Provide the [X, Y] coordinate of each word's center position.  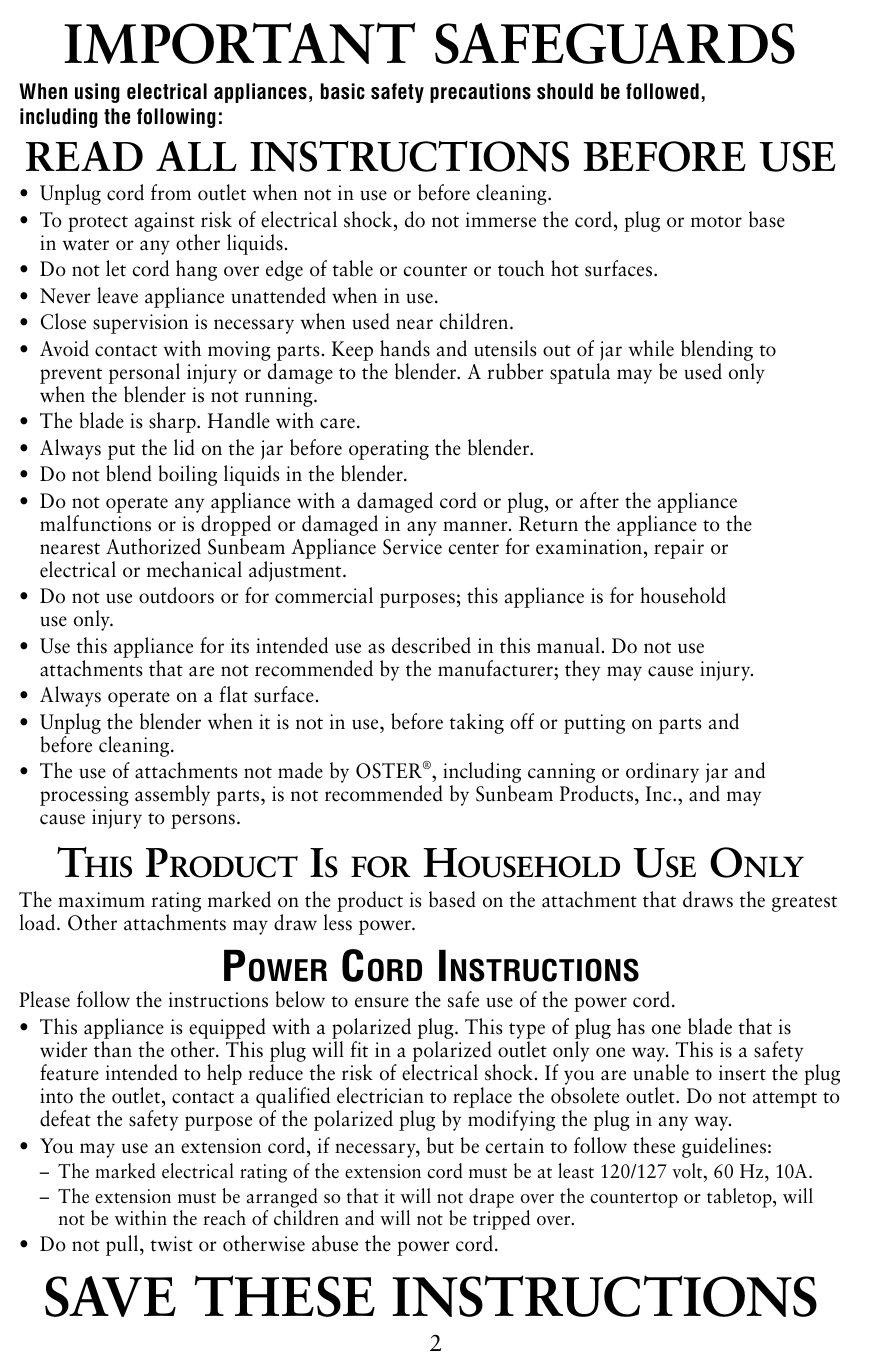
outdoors [176, 595]
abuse [335, 1243]
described [431, 645]
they [582, 670]
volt [688, 1171]
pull [123, 1245]
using [97, 93]
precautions [480, 93]
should [565, 91]
